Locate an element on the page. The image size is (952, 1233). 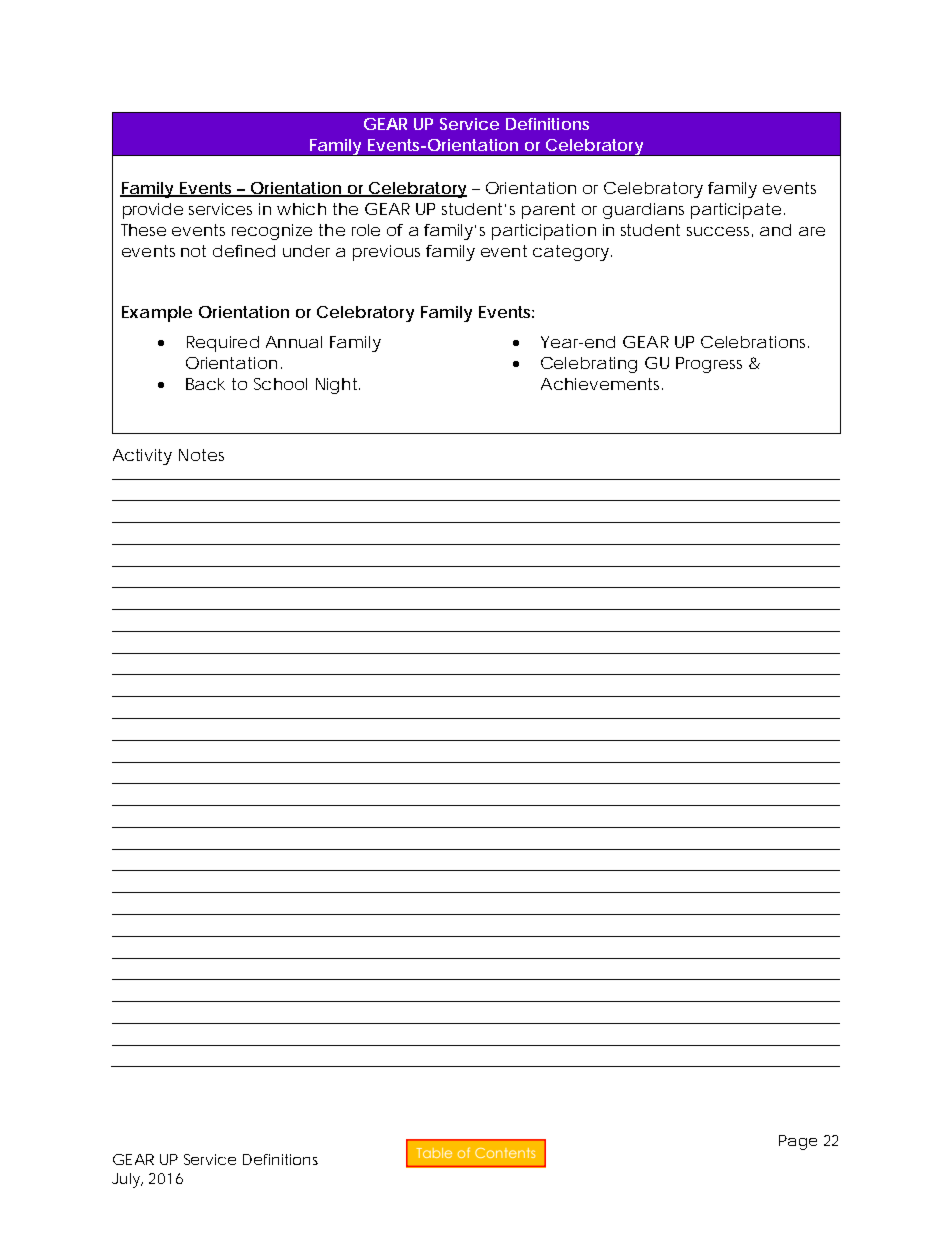
Page is located at coordinates (798, 1142).
